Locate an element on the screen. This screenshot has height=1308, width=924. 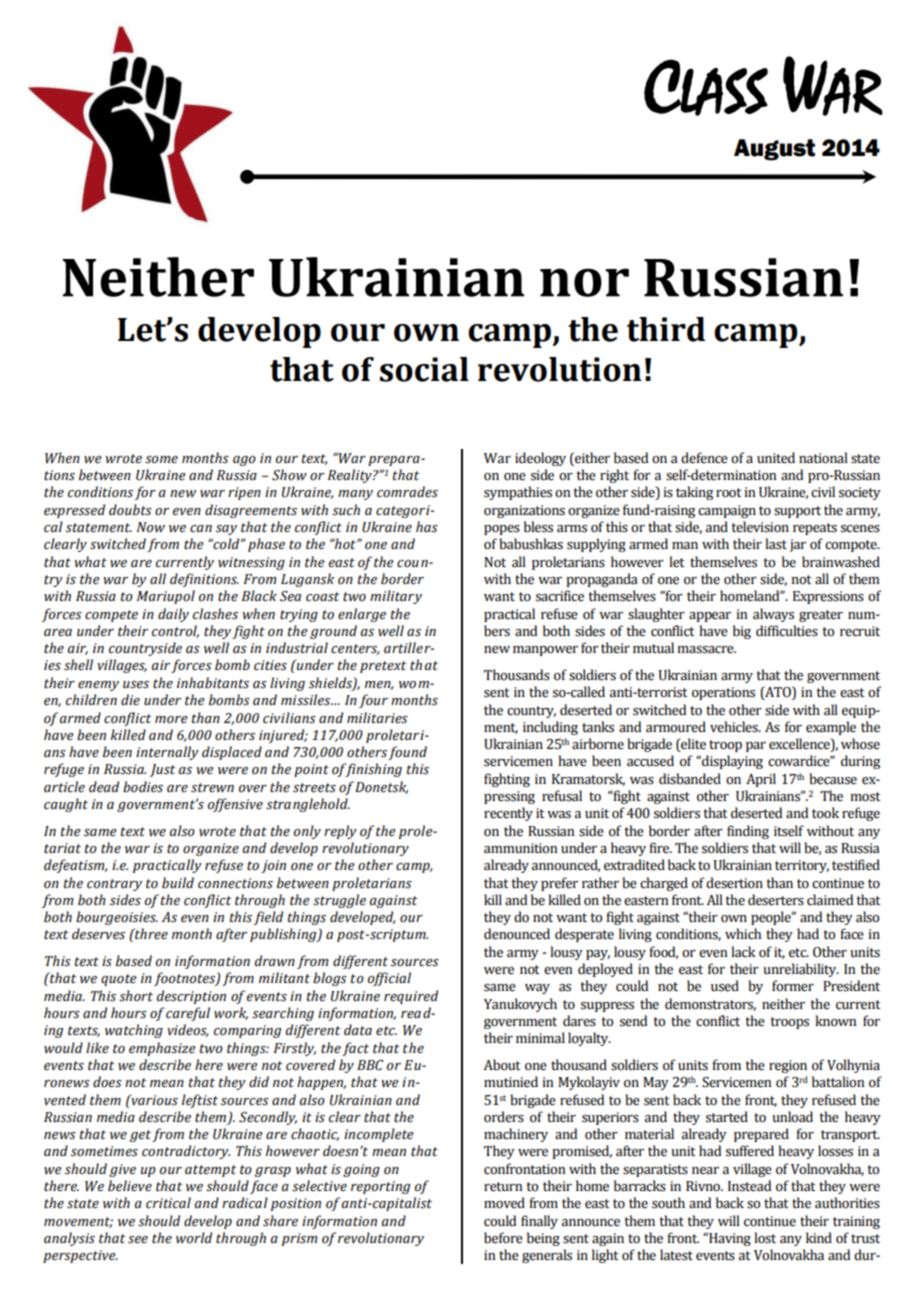
see is located at coordinates (138, 1240).
